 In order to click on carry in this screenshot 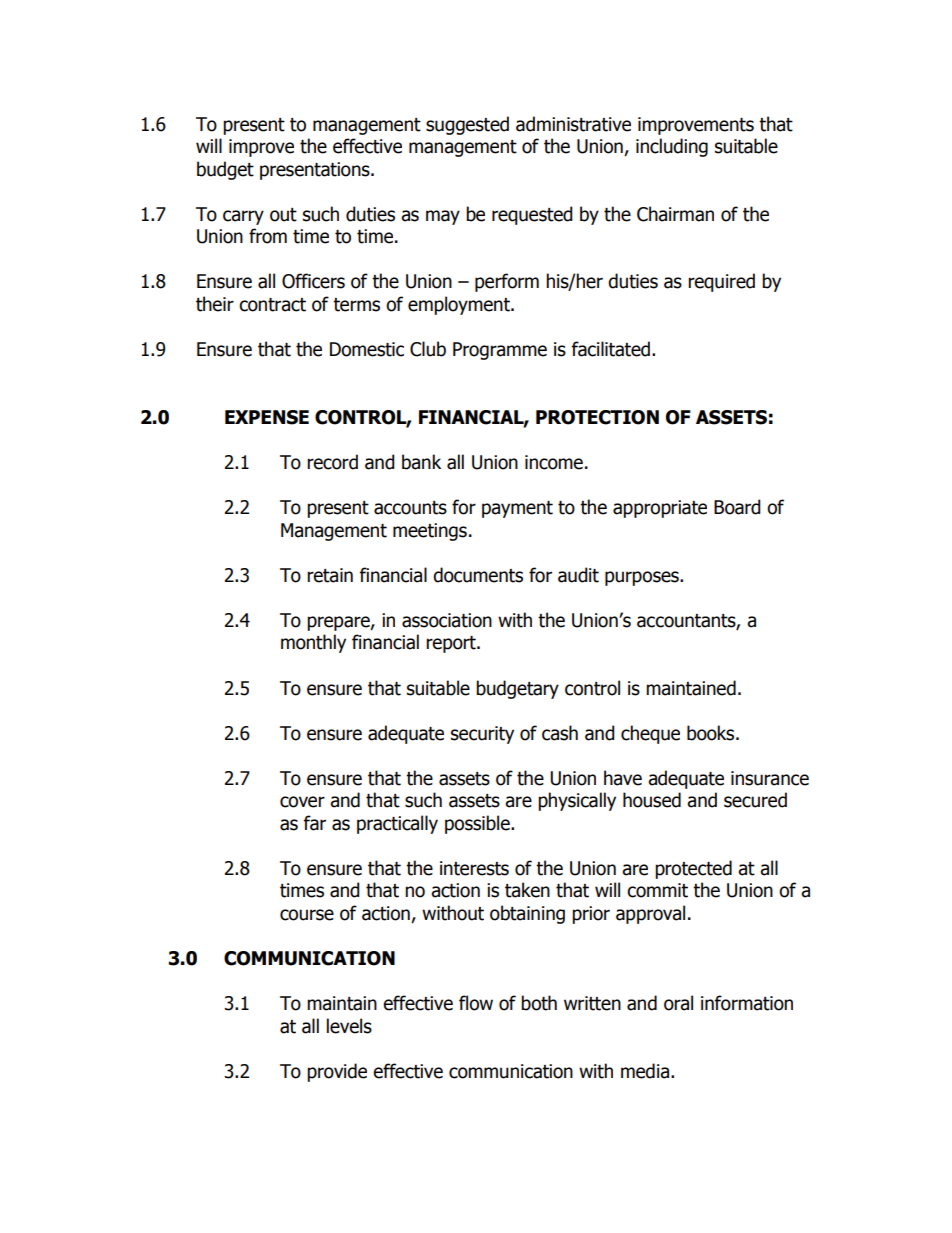, I will do `click(243, 217)`.
